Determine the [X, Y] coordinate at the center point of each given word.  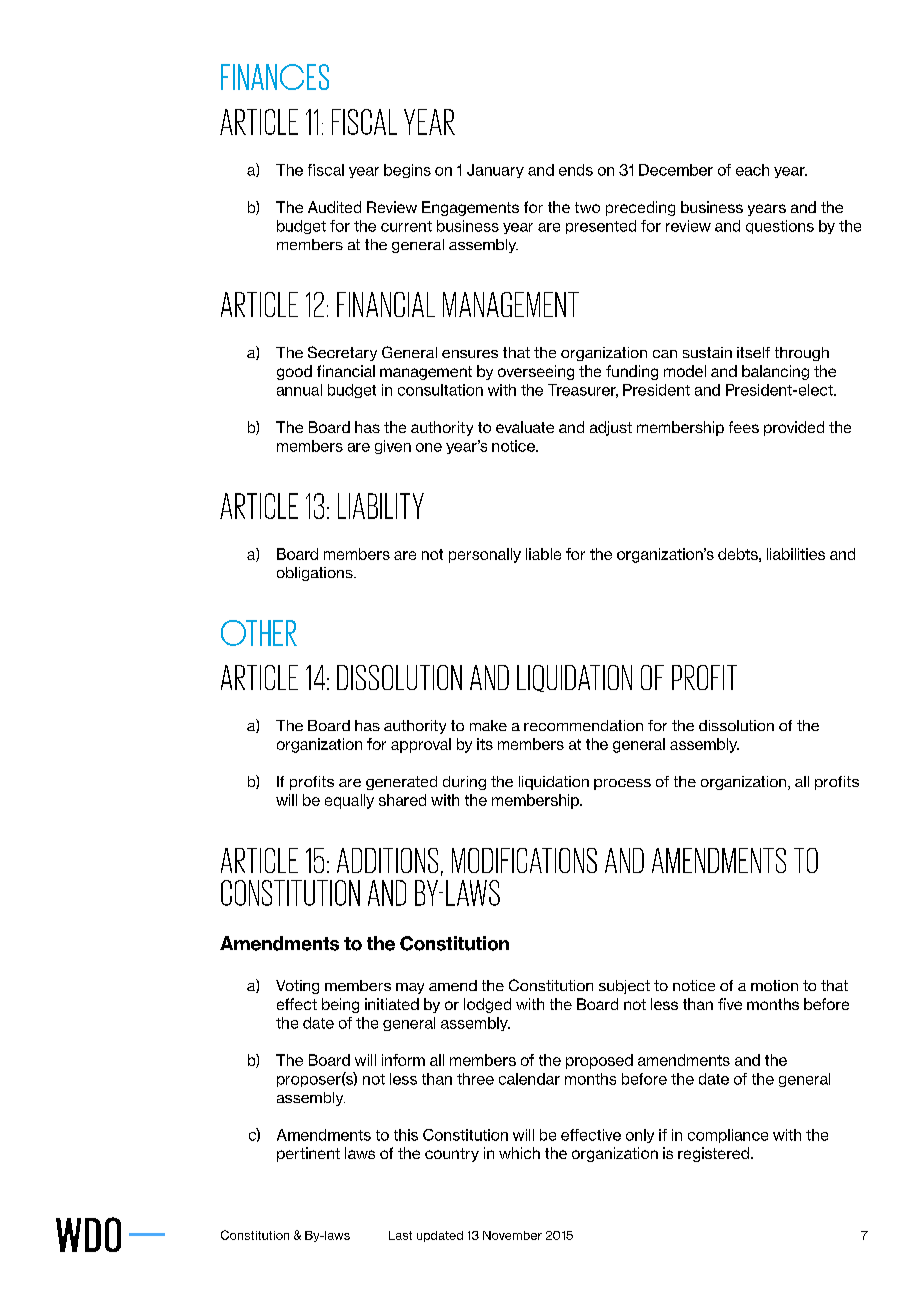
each [752, 170]
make [488, 725]
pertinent [308, 1154]
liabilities [796, 554]
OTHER [259, 633]
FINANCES [275, 77]
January [495, 171]
